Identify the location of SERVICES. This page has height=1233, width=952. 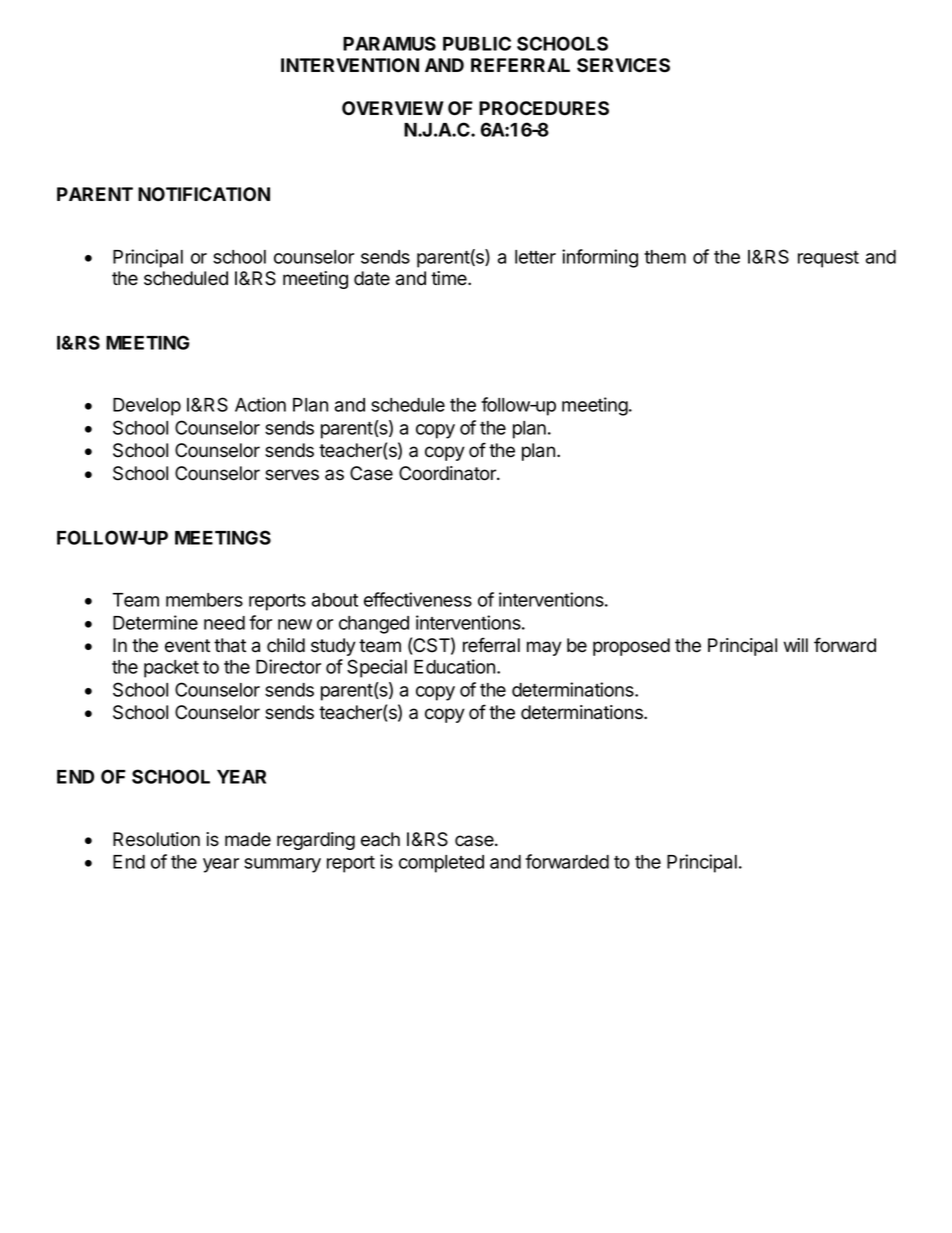
(623, 65).
